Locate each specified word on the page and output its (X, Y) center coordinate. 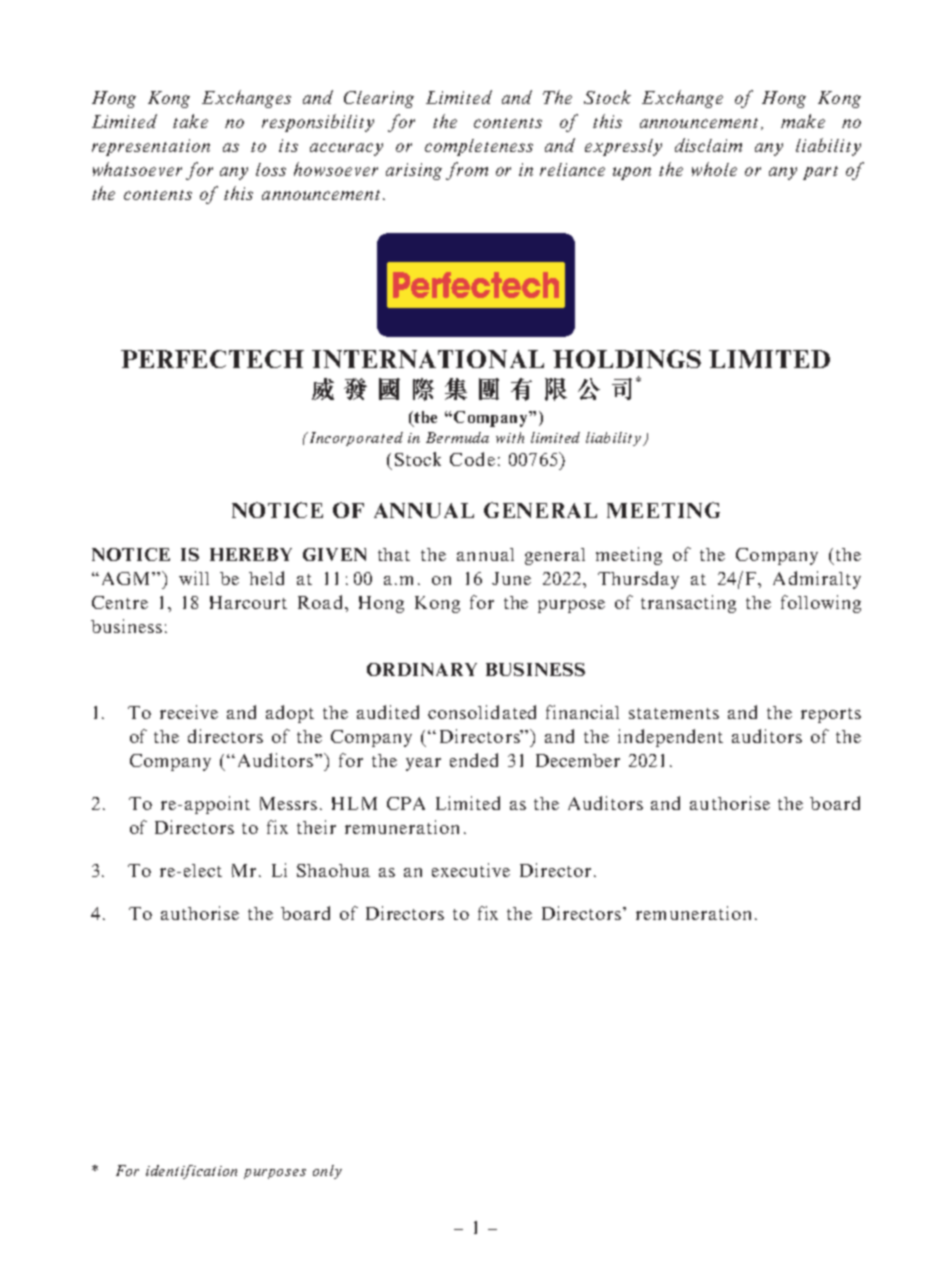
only (327, 1172)
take (190, 121)
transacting (688, 604)
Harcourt (248, 602)
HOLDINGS (627, 359)
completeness (479, 147)
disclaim (708, 145)
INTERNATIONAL (428, 359)
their (316, 827)
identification (191, 1172)
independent (670, 738)
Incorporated (355, 439)
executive (471, 870)
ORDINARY (422, 669)
